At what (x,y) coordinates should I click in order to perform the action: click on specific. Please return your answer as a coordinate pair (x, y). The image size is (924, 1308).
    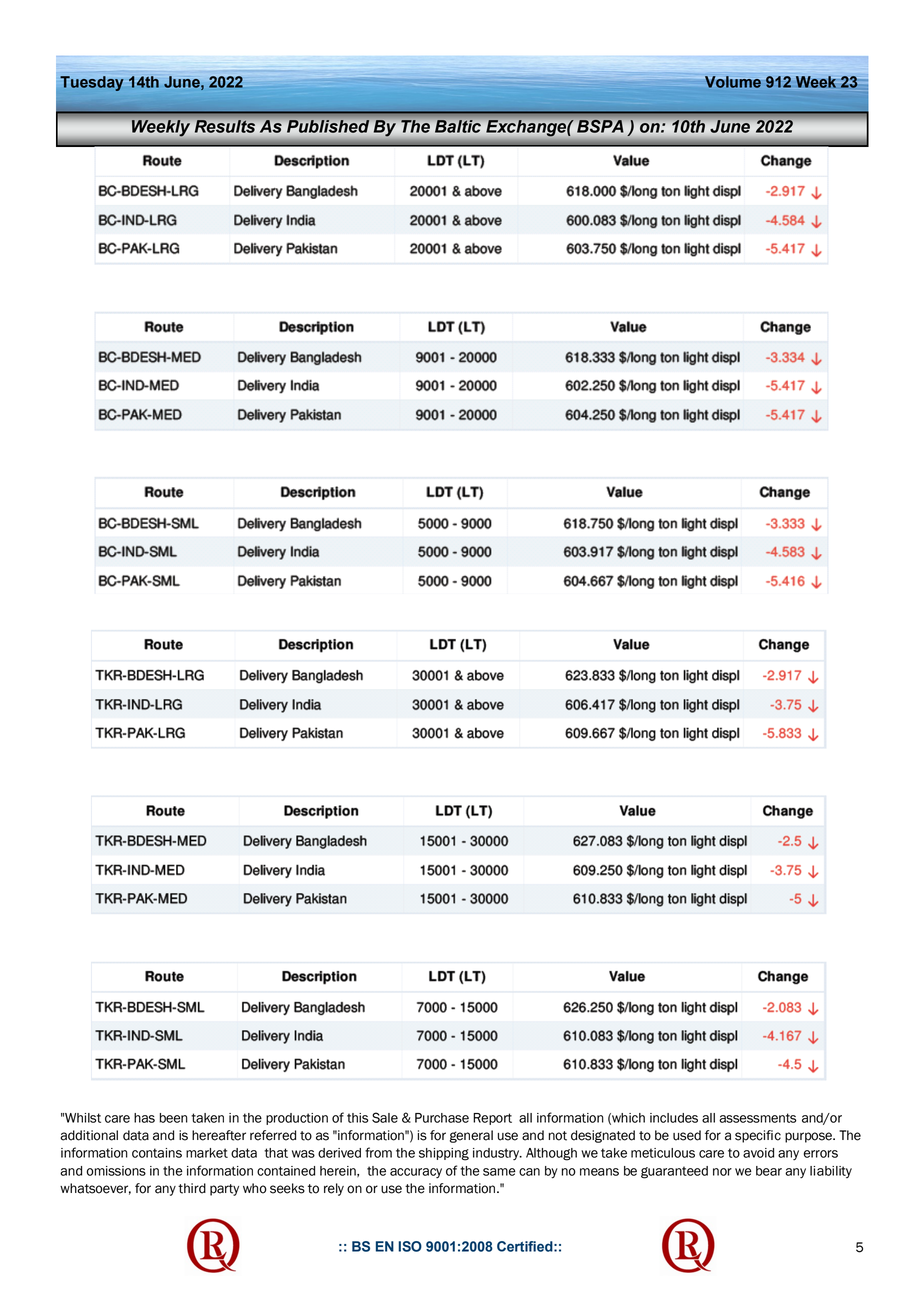
    Looking at the image, I should click on (758, 1136).
